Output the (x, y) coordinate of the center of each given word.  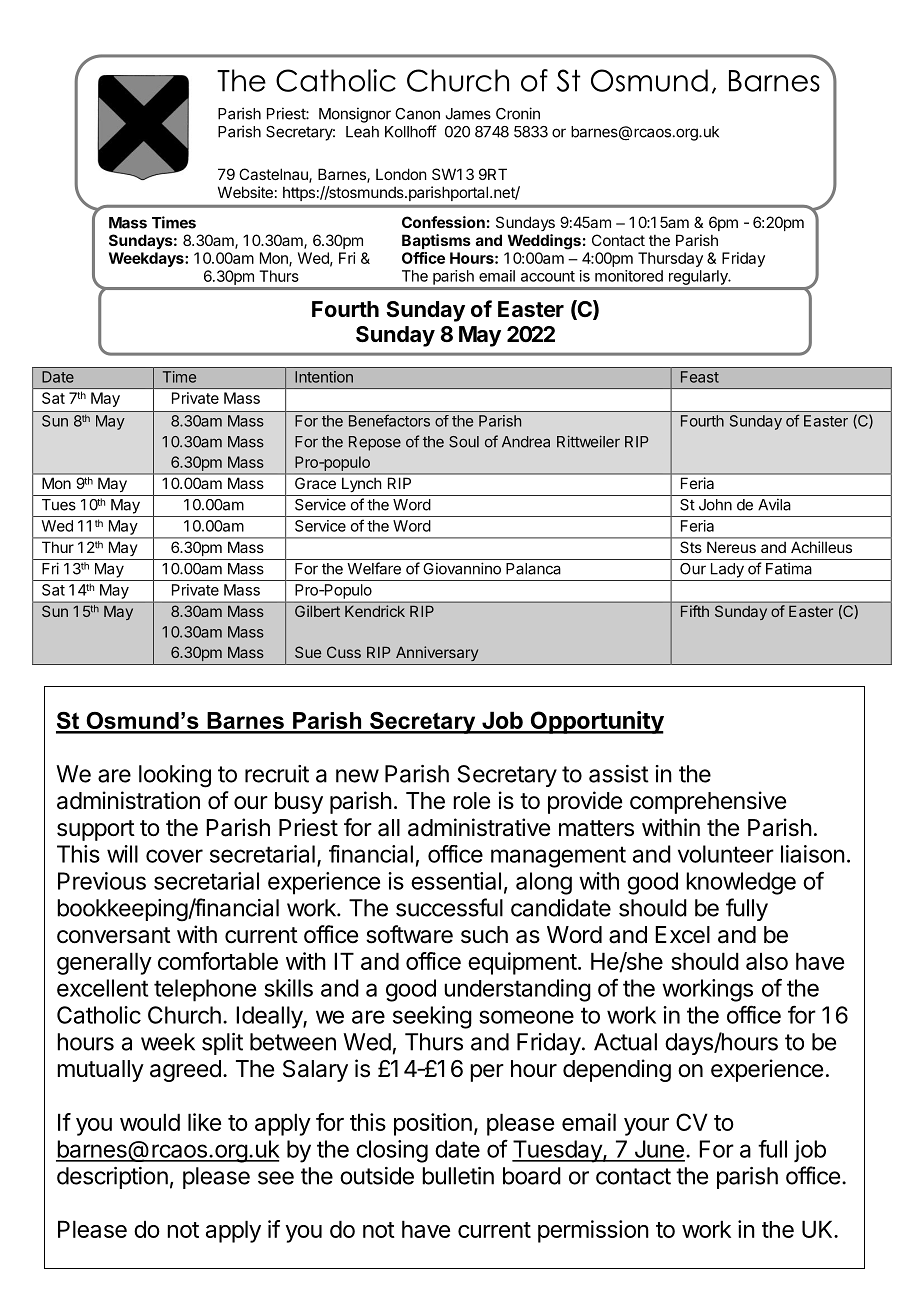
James (468, 114)
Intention (324, 377)
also (767, 961)
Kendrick (375, 611)
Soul (464, 442)
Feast (700, 377)
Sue (308, 652)
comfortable (218, 961)
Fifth (695, 611)
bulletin (458, 1176)
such (484, 935)
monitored (629, 276)
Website (245, 192)
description (112, 1178)
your (646, 1127)
